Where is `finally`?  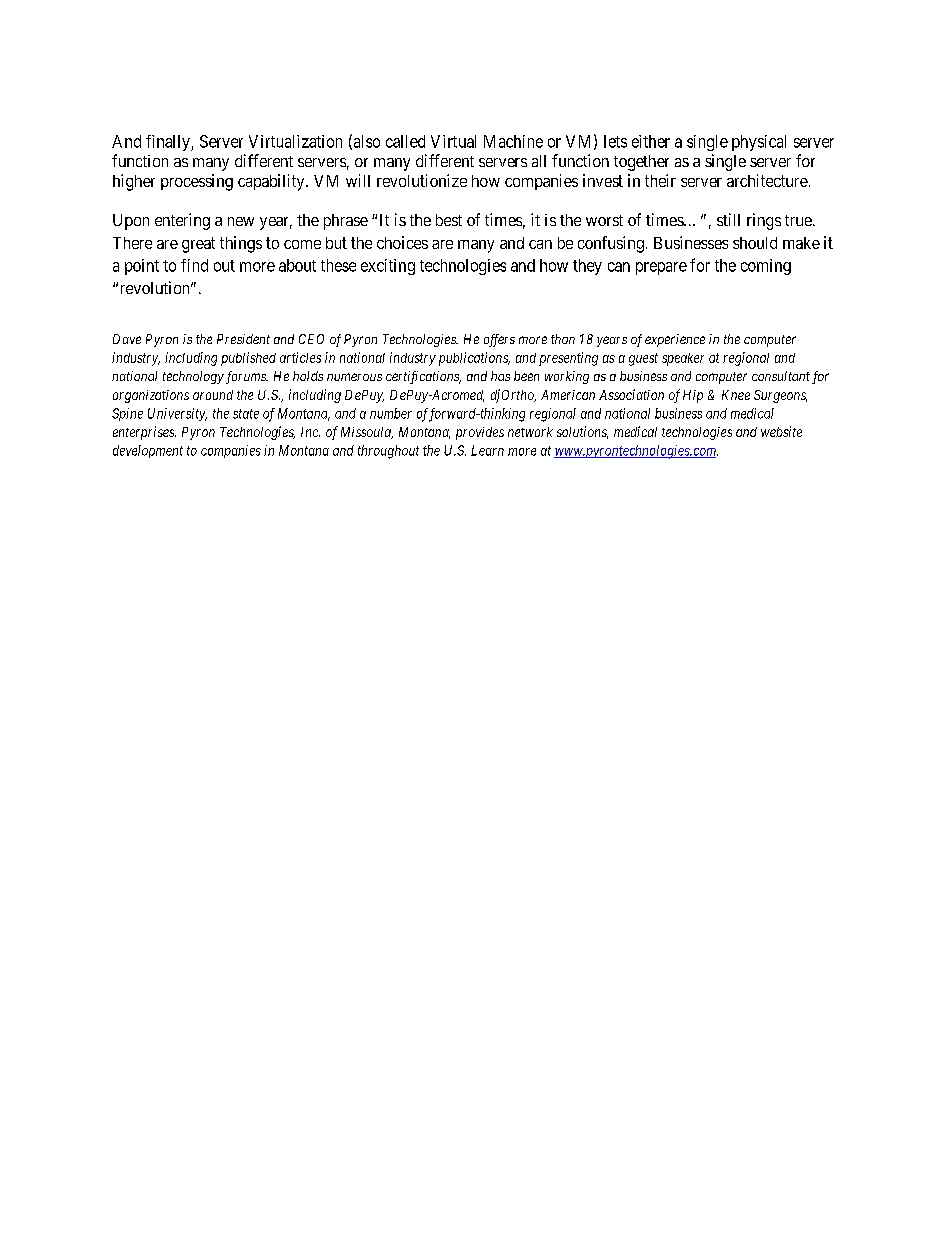 finally is located at coordinates (169, 143).
